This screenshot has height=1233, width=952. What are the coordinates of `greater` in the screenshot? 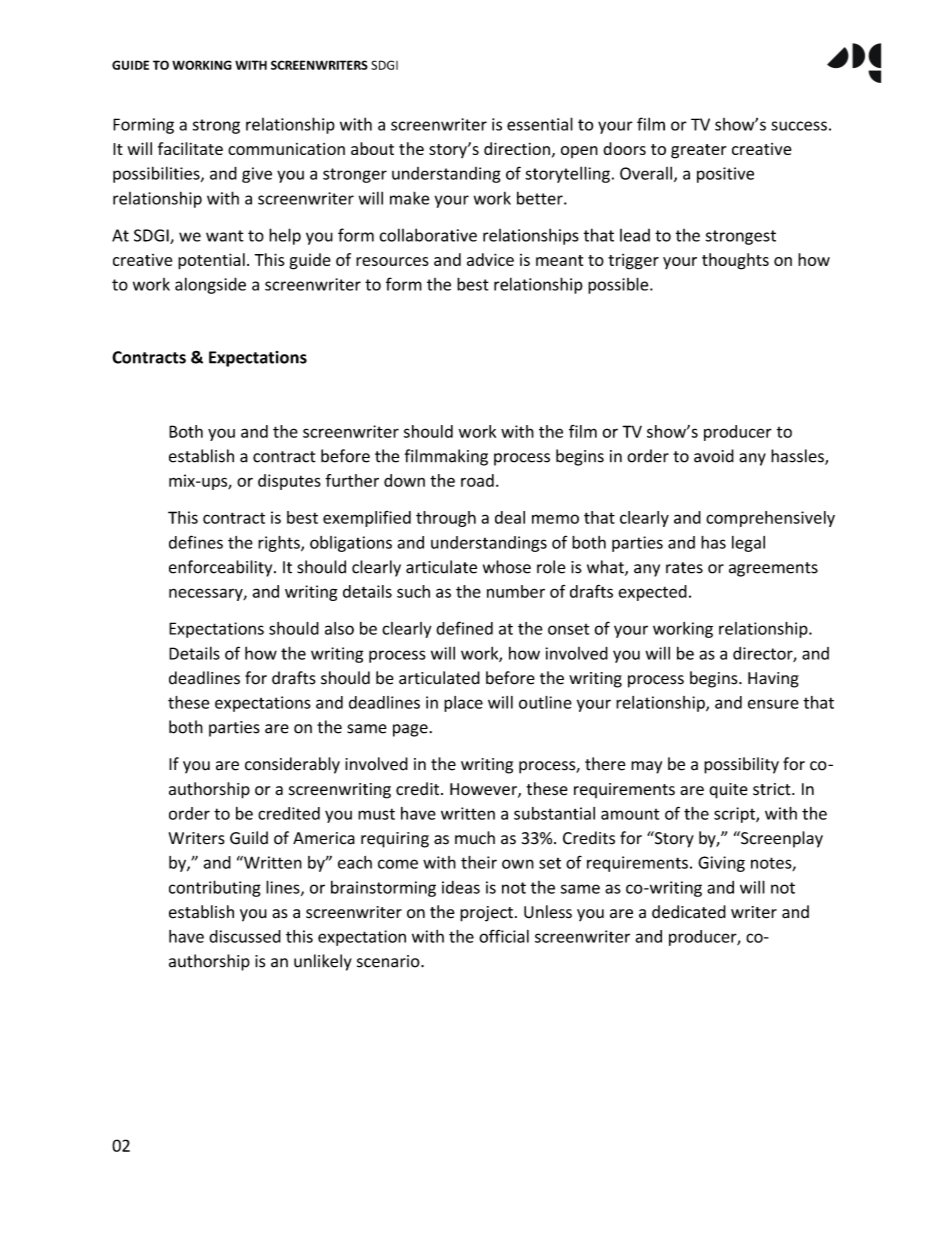 It's located at (698, 151).
